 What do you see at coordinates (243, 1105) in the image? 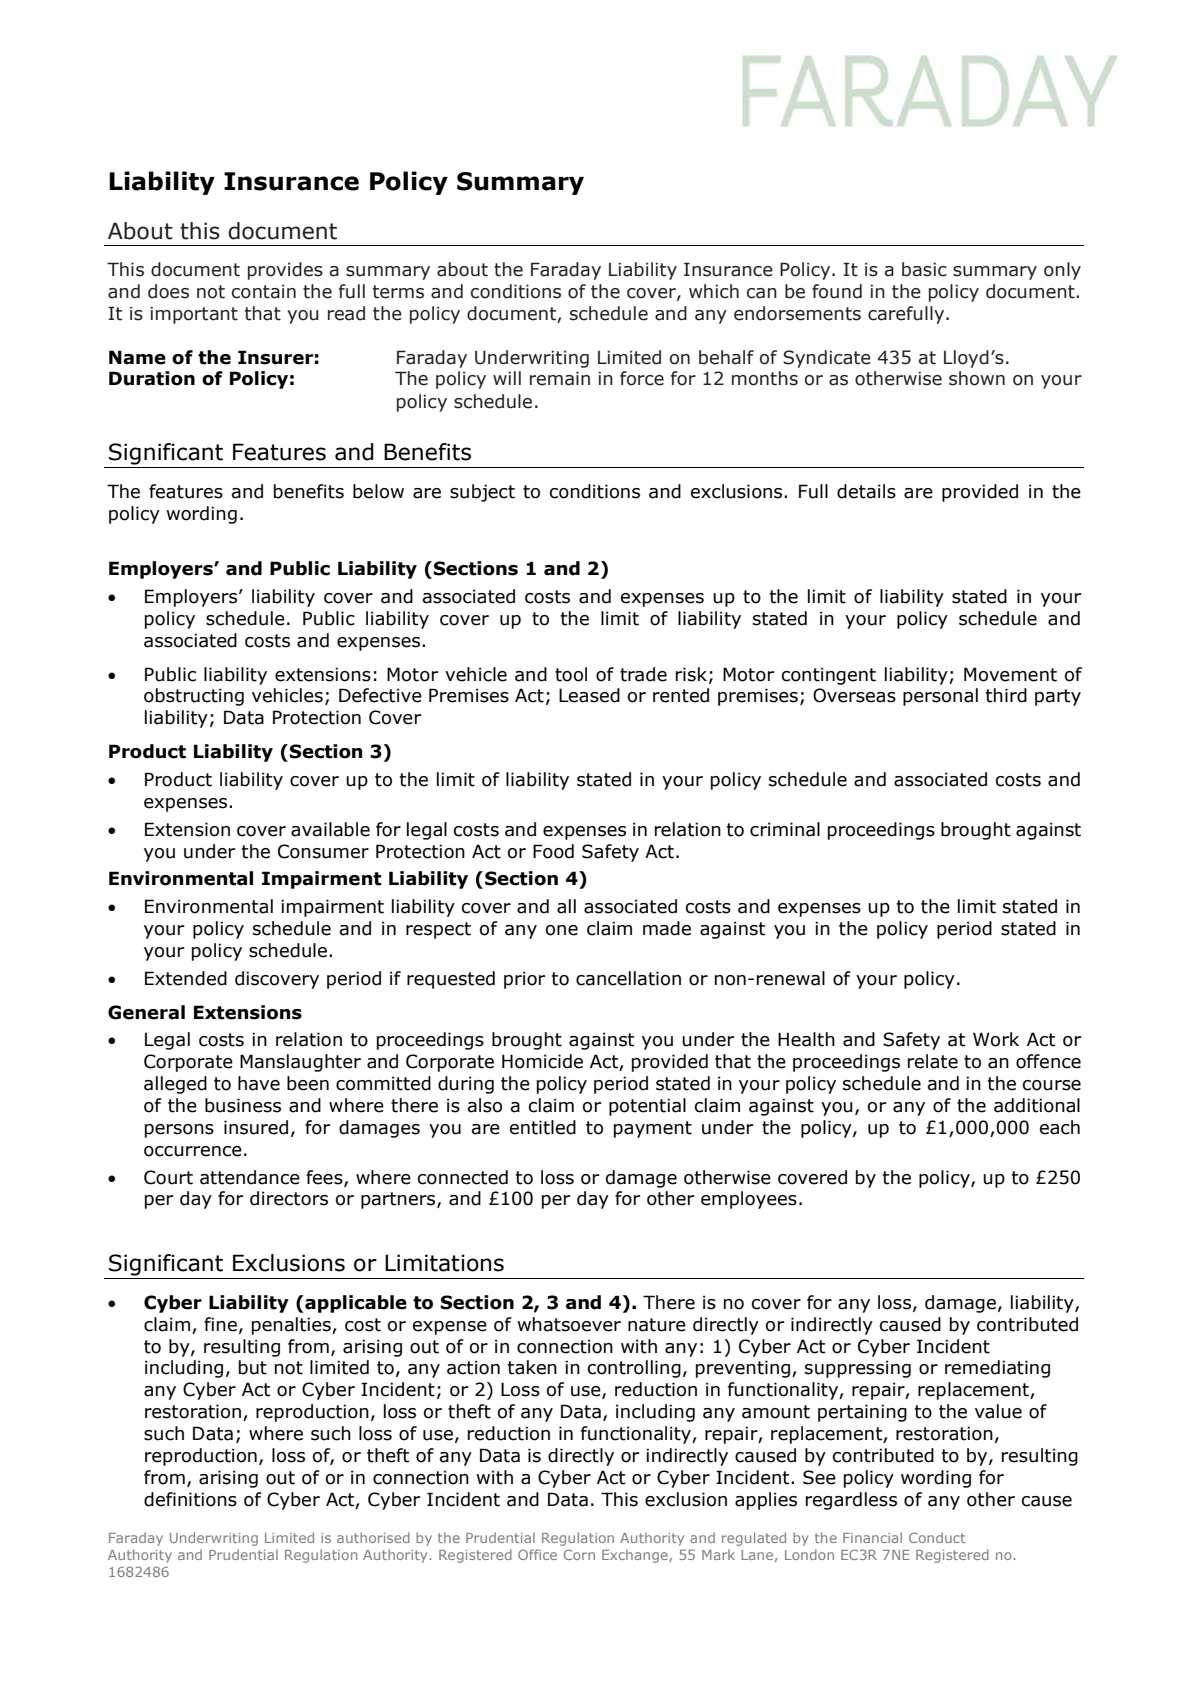
I see `business` at bounding box center [243, 1105].
